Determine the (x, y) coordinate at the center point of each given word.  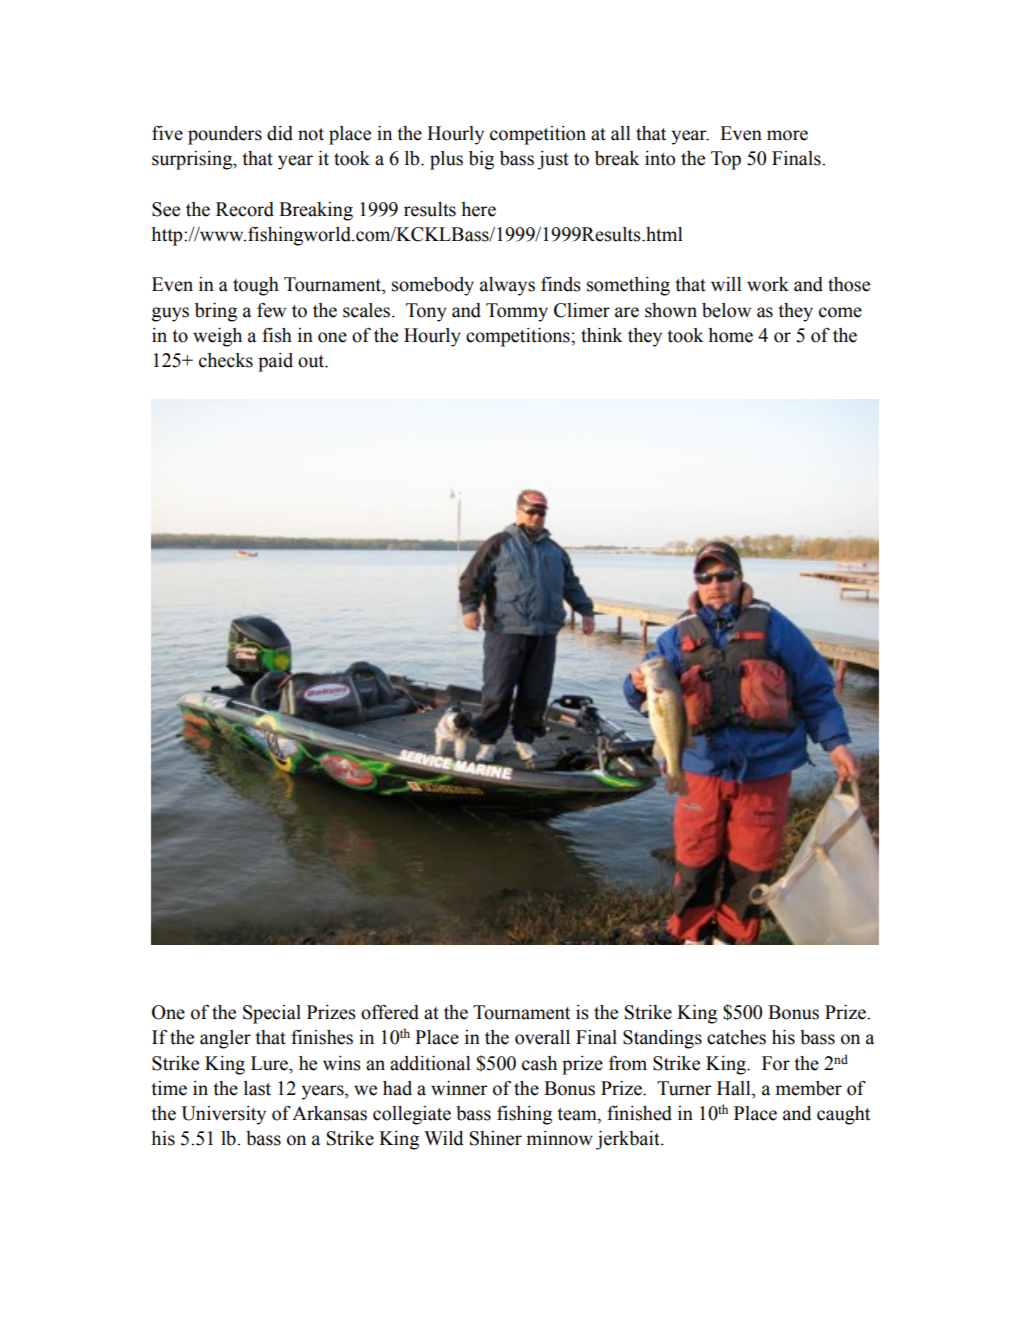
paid (275, 362)
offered (390, 1012)
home (730, 335)
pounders (225, 135)
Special (272, 1014)
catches (736, 1037)
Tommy (517, 312)
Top (726, 160)
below (726, 310)
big (481, 160)
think (602, 335)
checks (226, 360)
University (223, 1115)
